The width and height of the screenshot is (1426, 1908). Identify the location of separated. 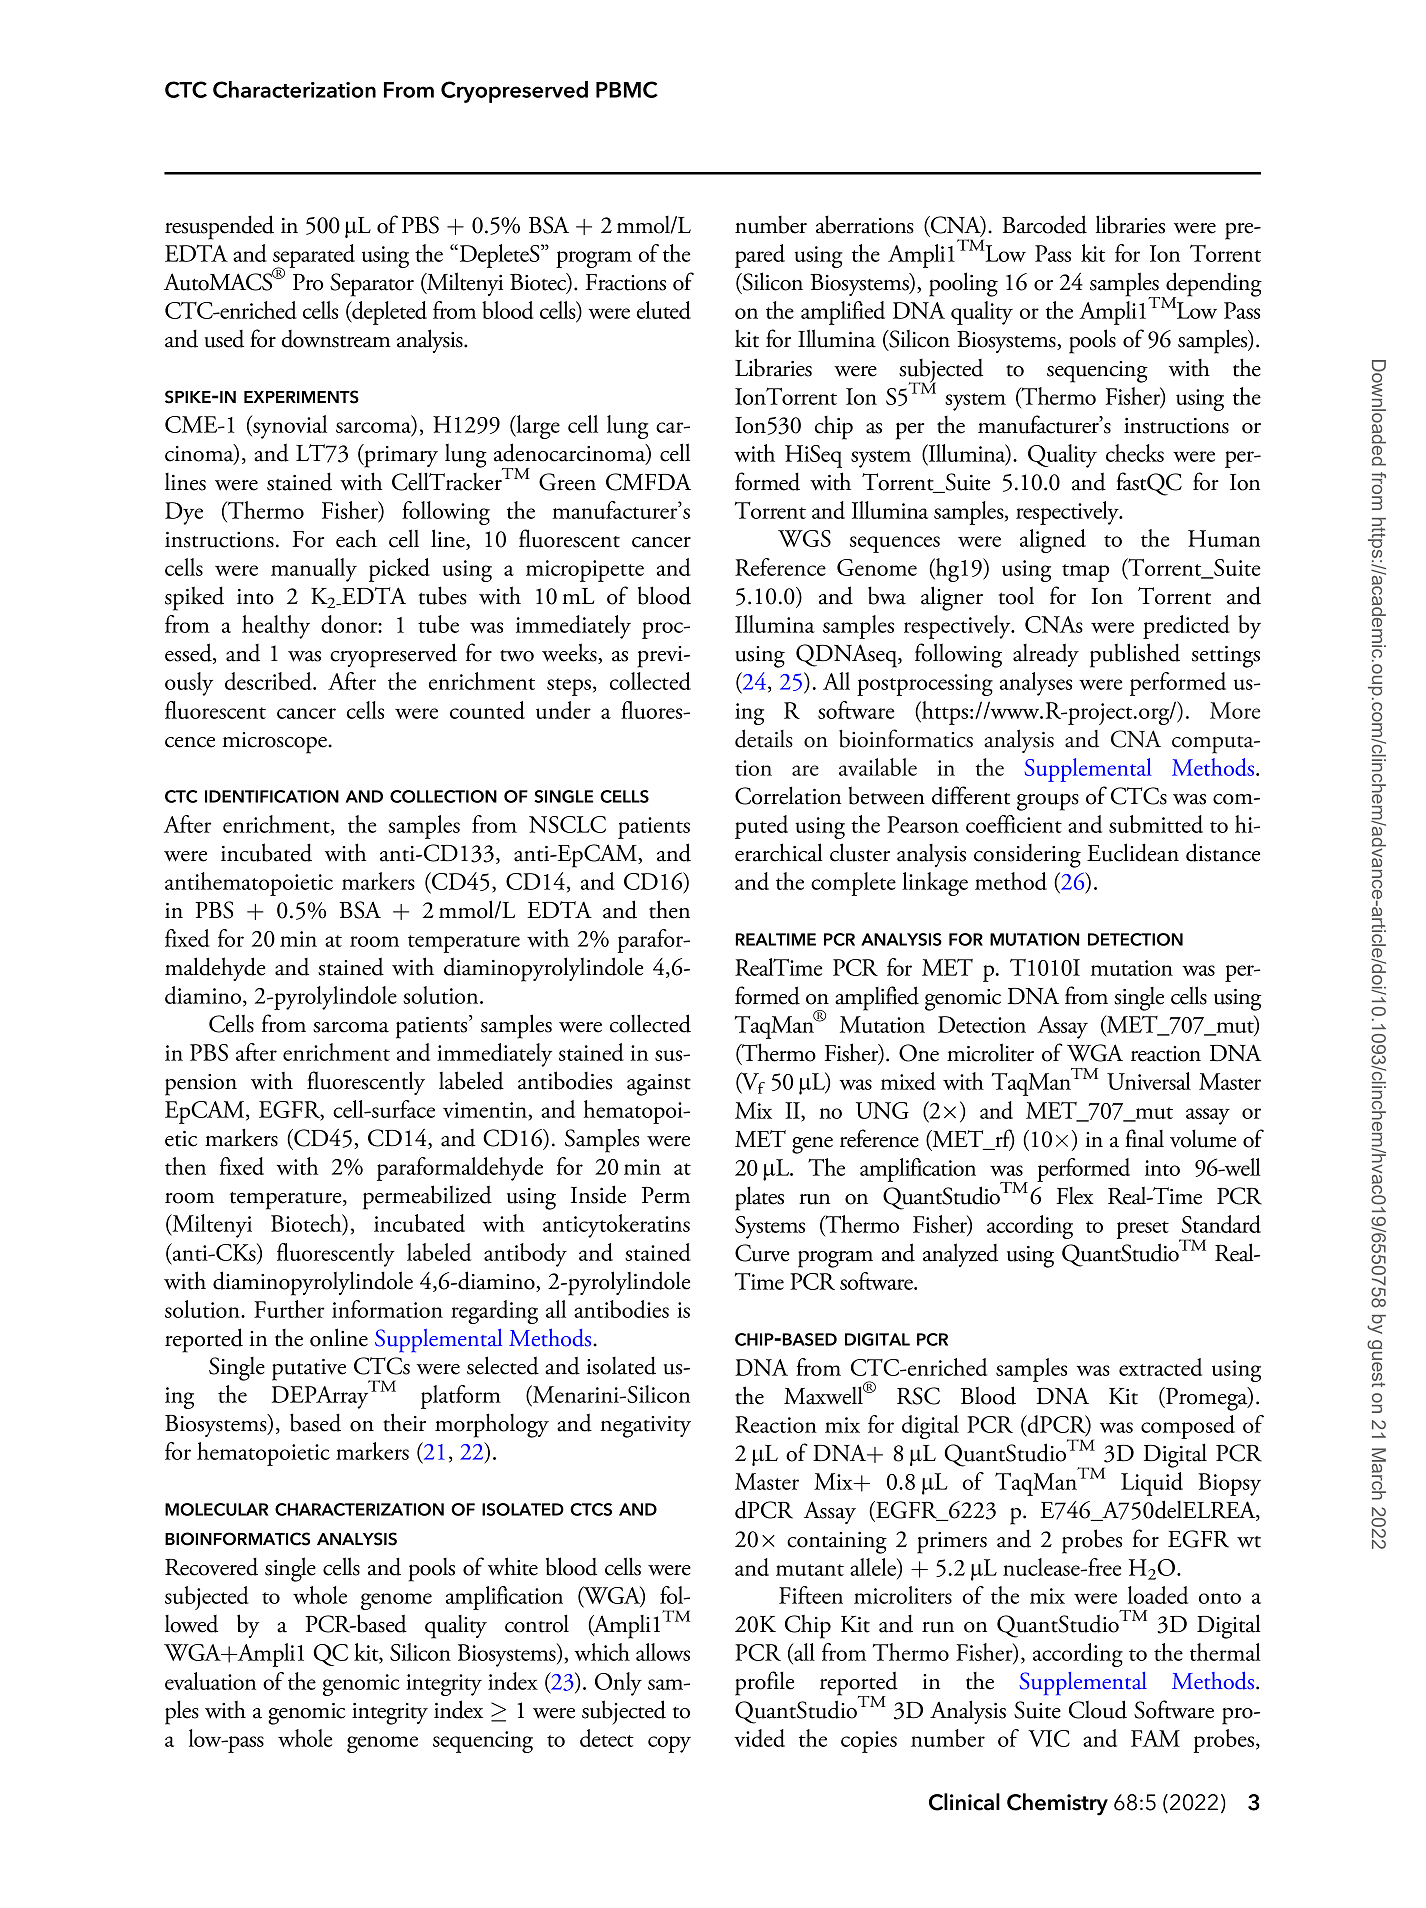
(314, 257).
